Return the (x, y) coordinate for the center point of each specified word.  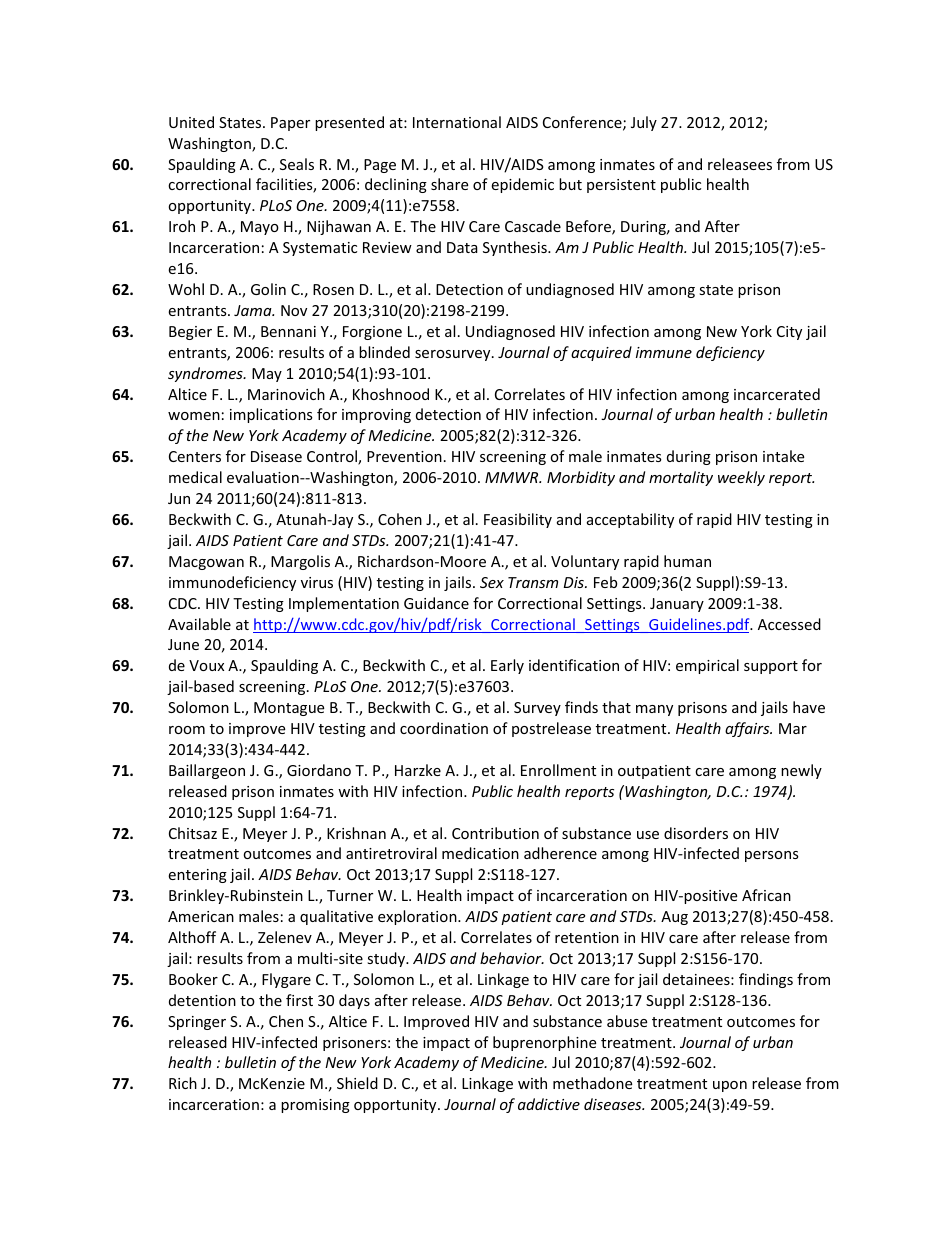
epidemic (522, 185)
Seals (297, 164)
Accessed (789, 624)
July (644, 123)
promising (315, 1106)
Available (199, 624)
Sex (492, 582)
